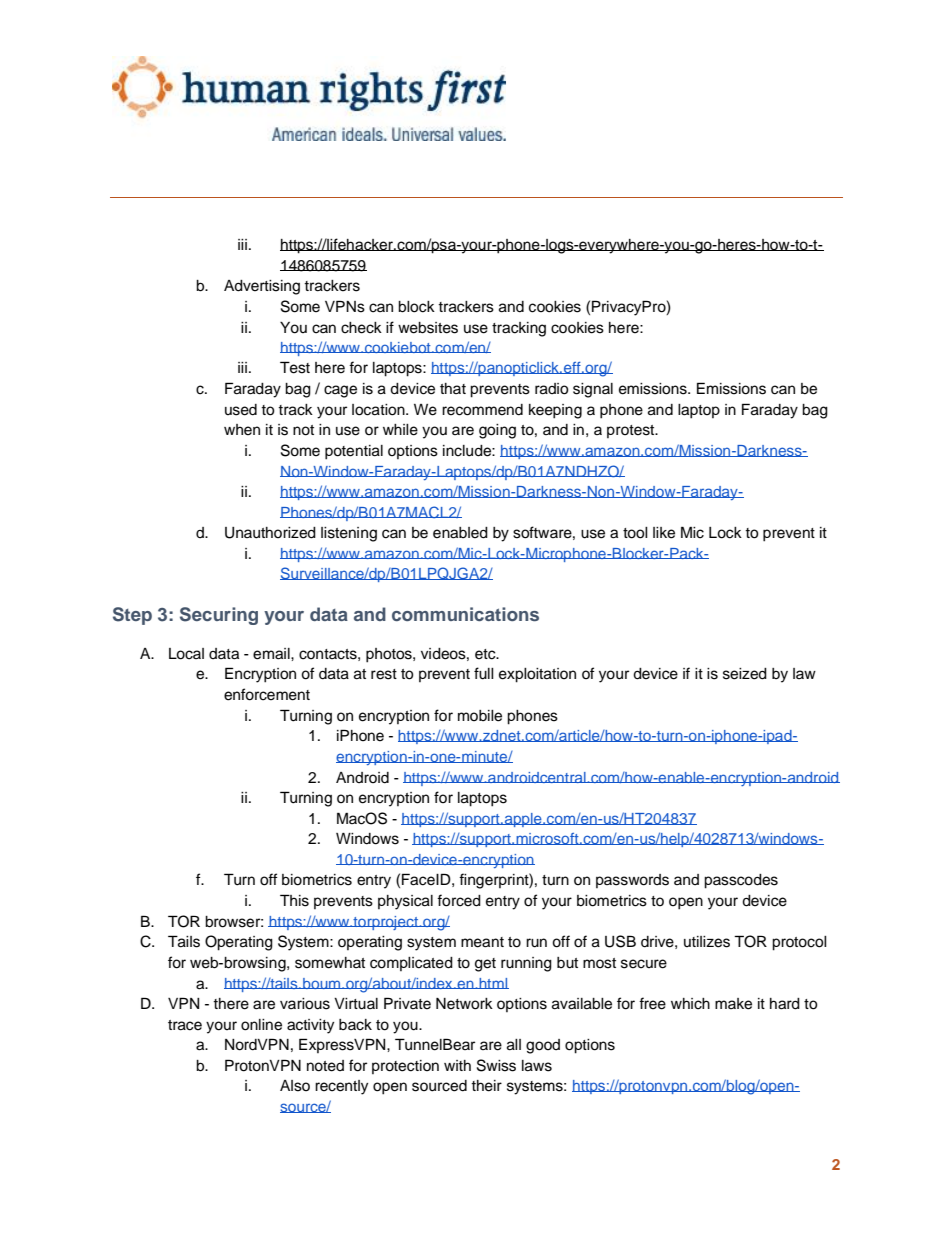 This screenshot has width=952, height=1233. Describe the element at coordinates (484, 673) in the screenshot. I see `full` at that location.
